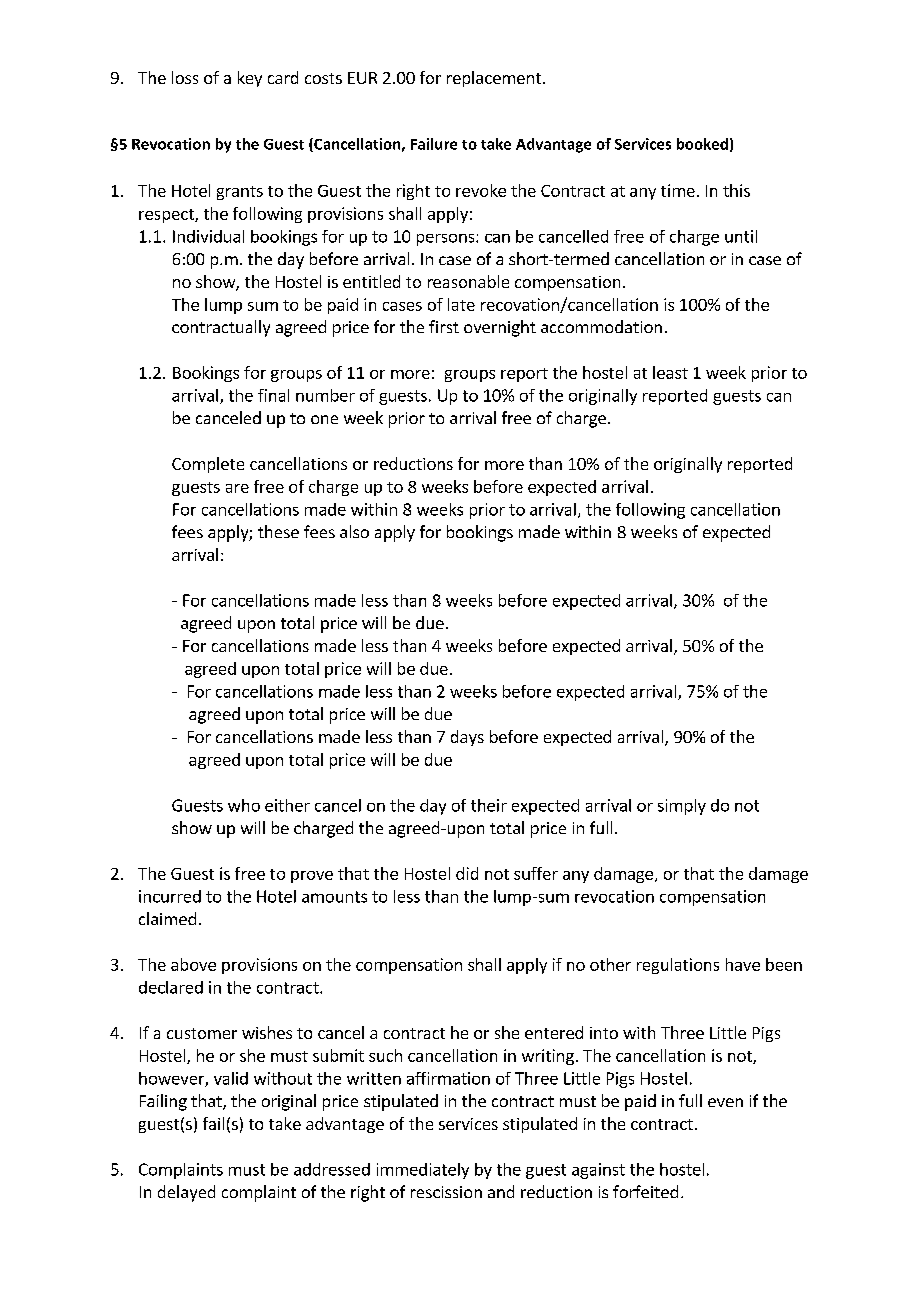 The image size is (924, 1308). I want to click on replacement, so click(494, 79).
